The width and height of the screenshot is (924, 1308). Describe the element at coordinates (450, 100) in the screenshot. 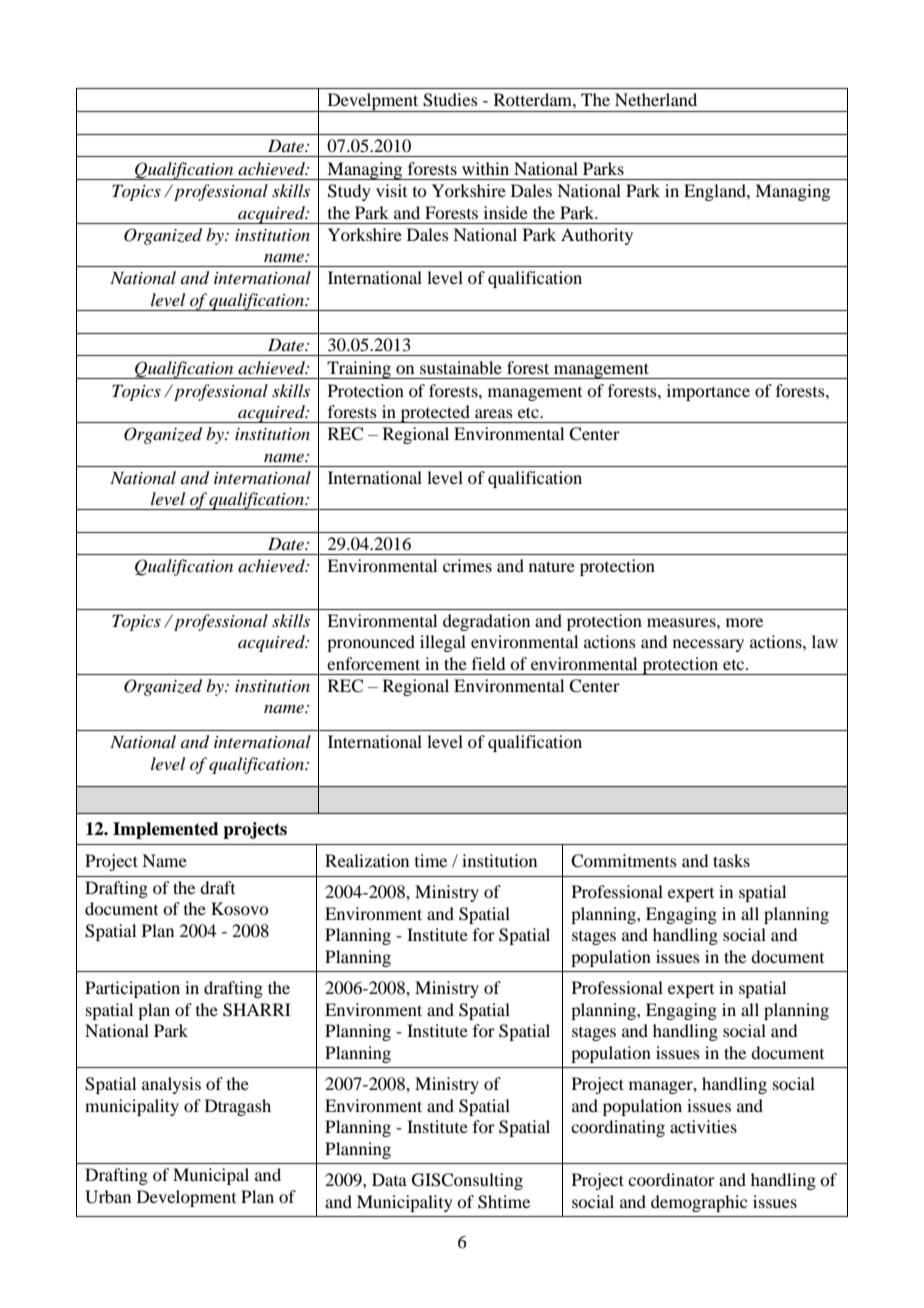

I see `Studies` at that location.
